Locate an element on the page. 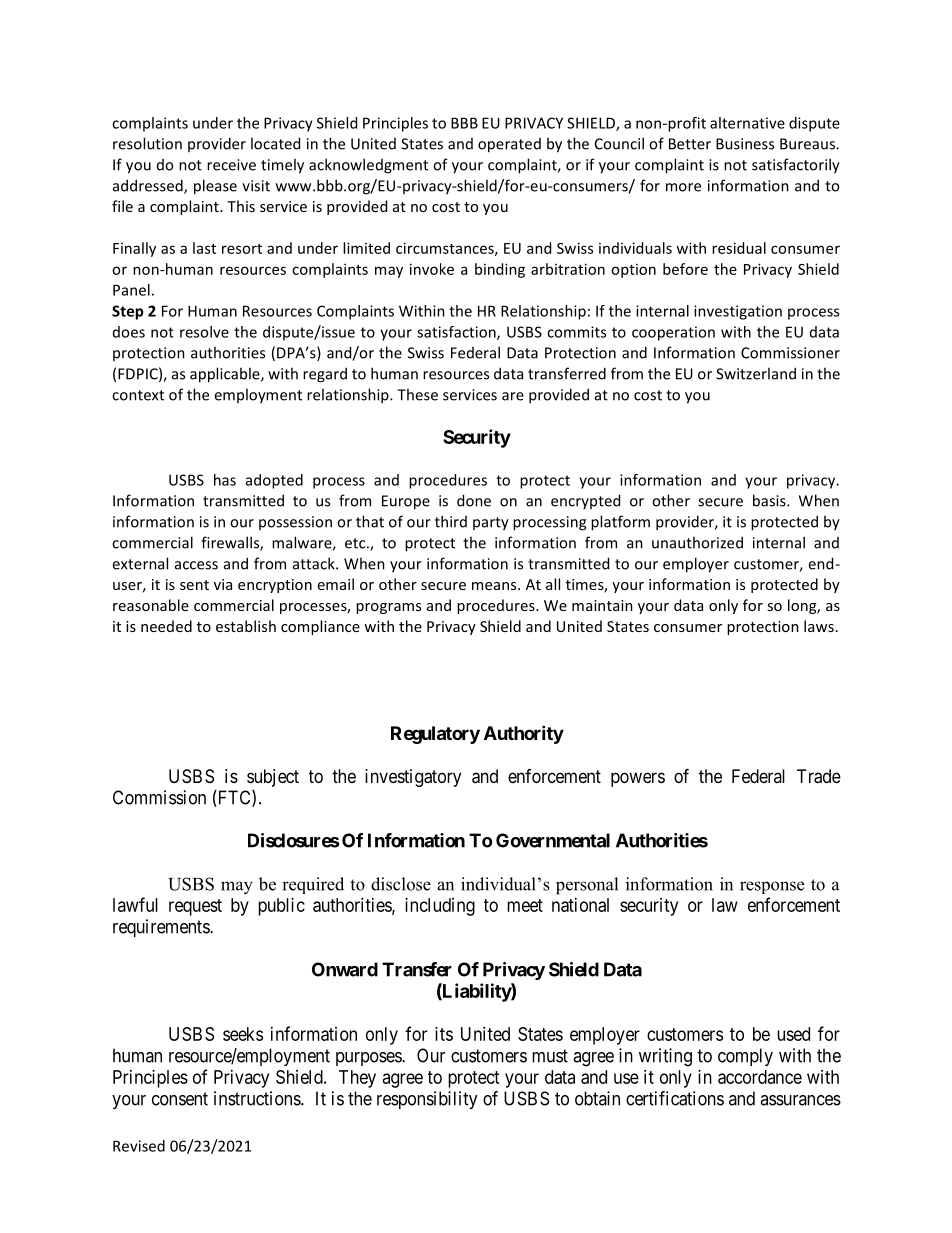 The width and height of the document is (952, 1233). means is located at coordinates (495, 586).
